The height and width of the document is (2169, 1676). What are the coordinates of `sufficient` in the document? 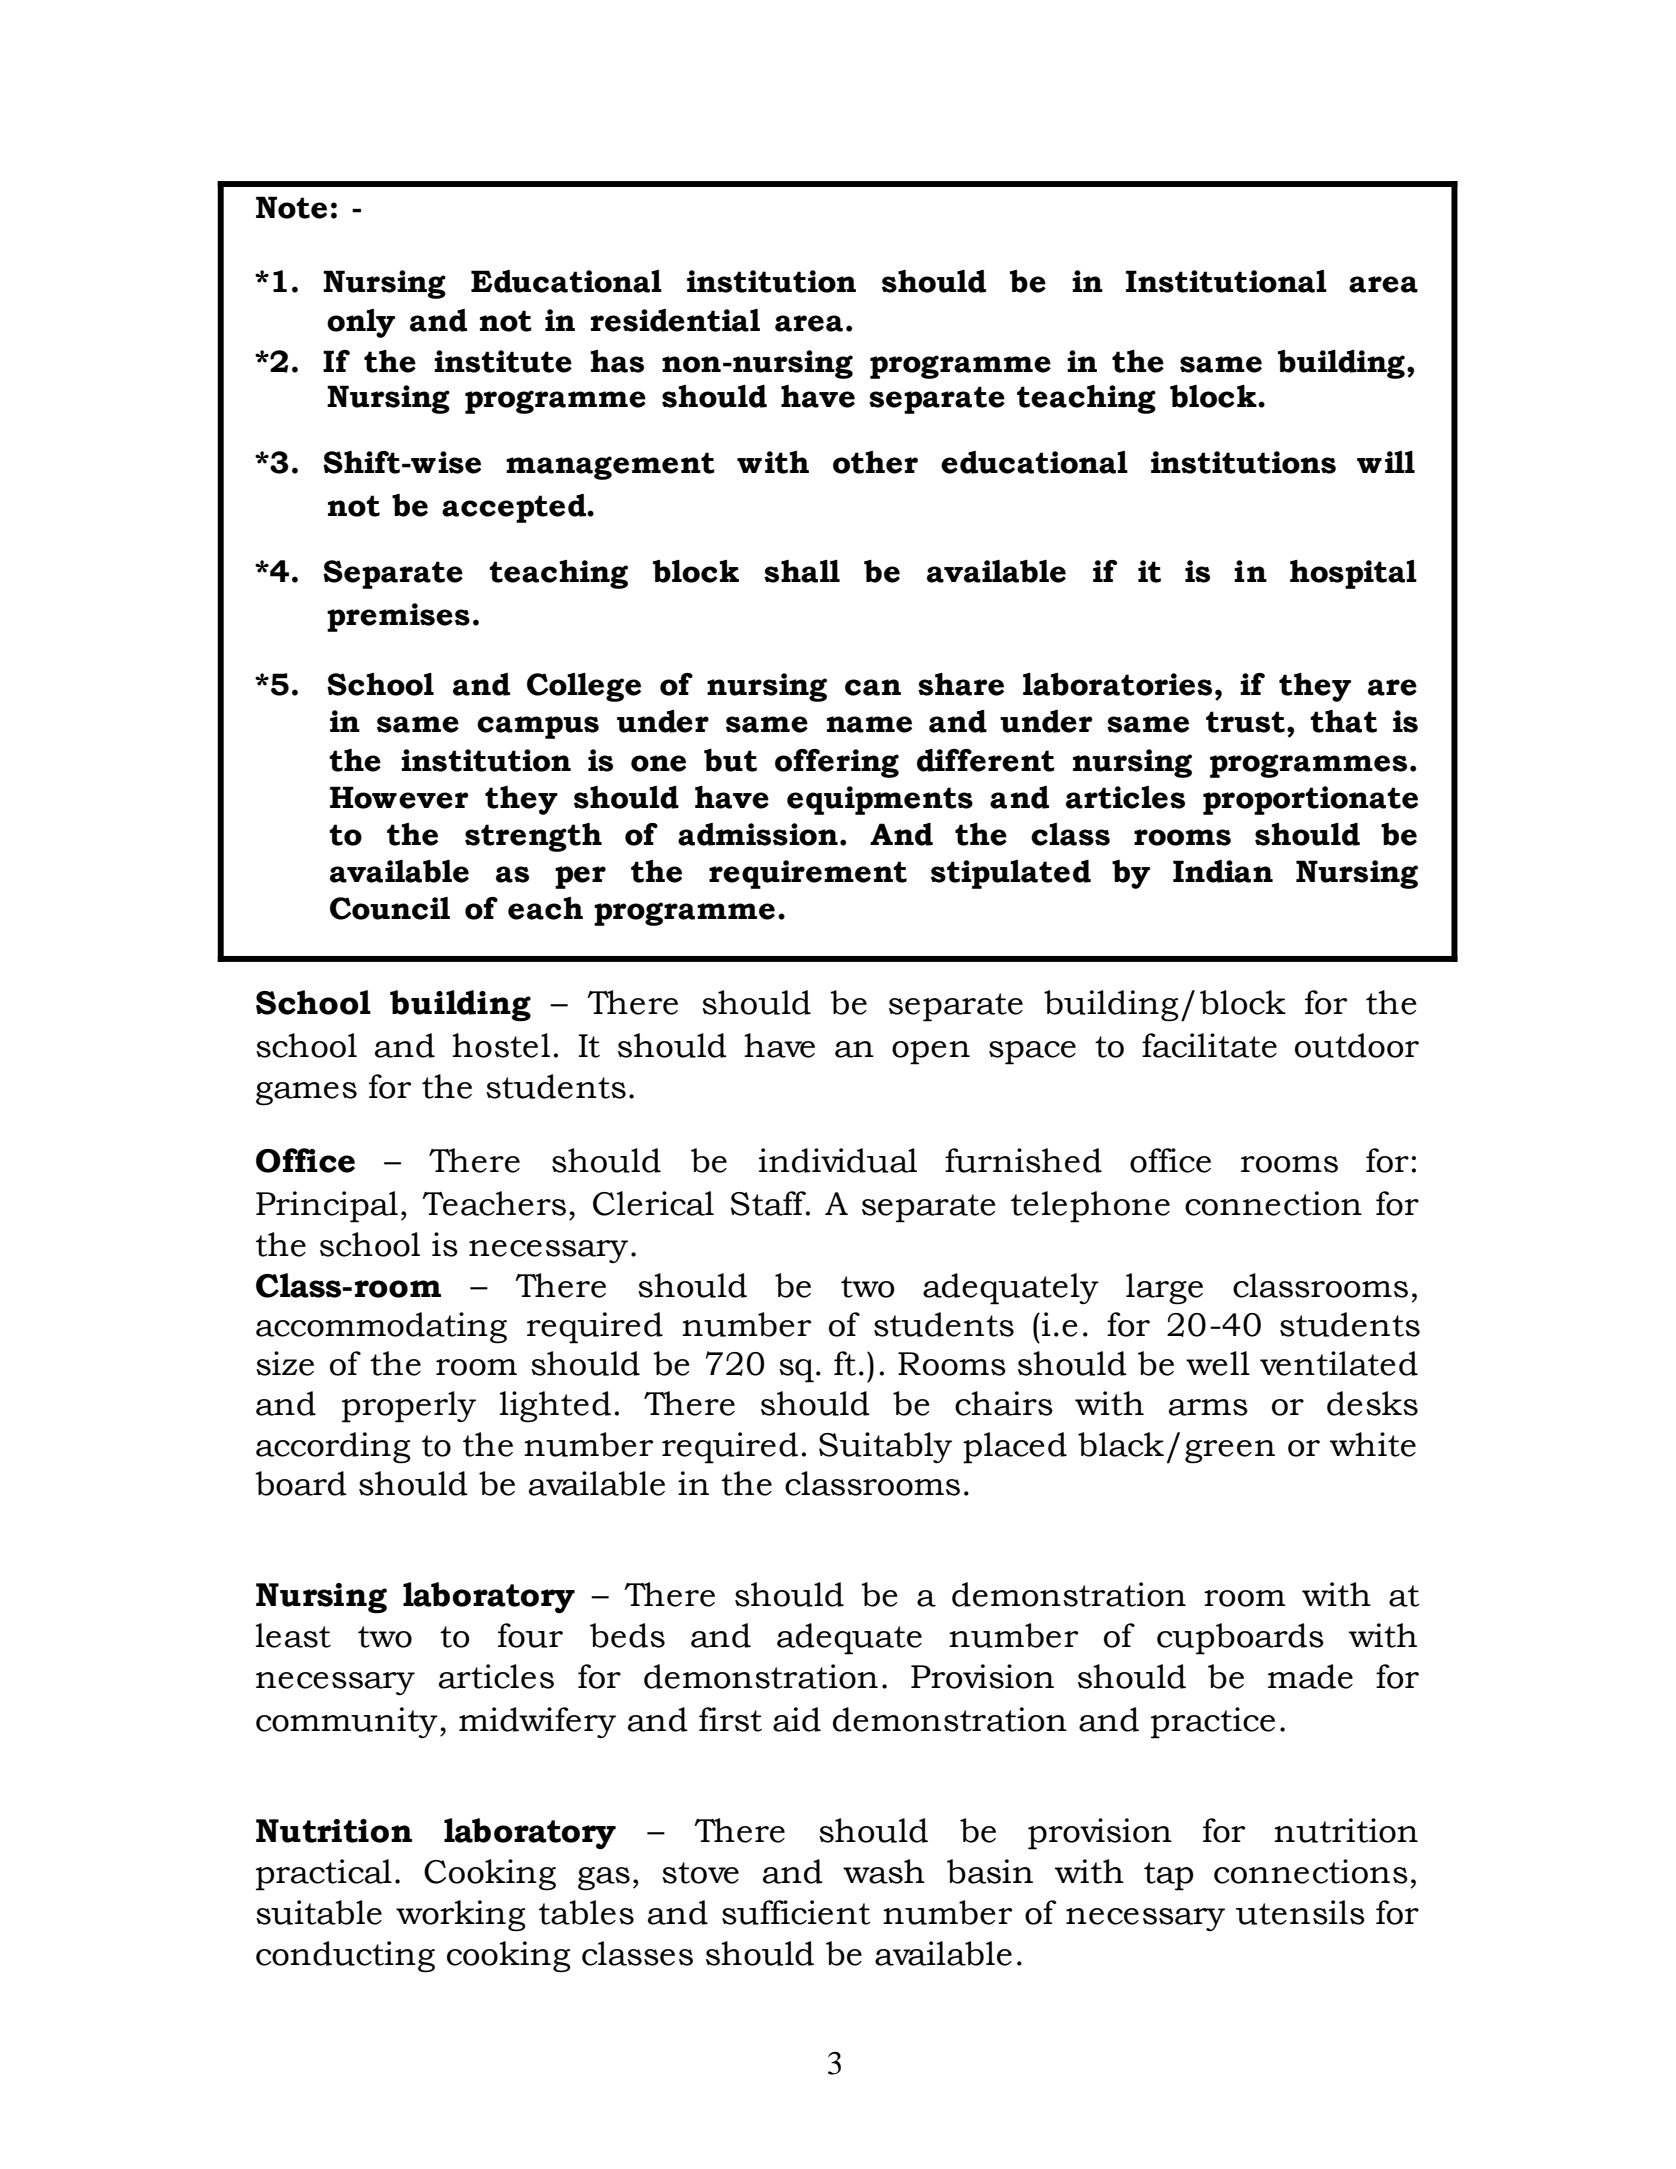 It's located at (796, 1912).
